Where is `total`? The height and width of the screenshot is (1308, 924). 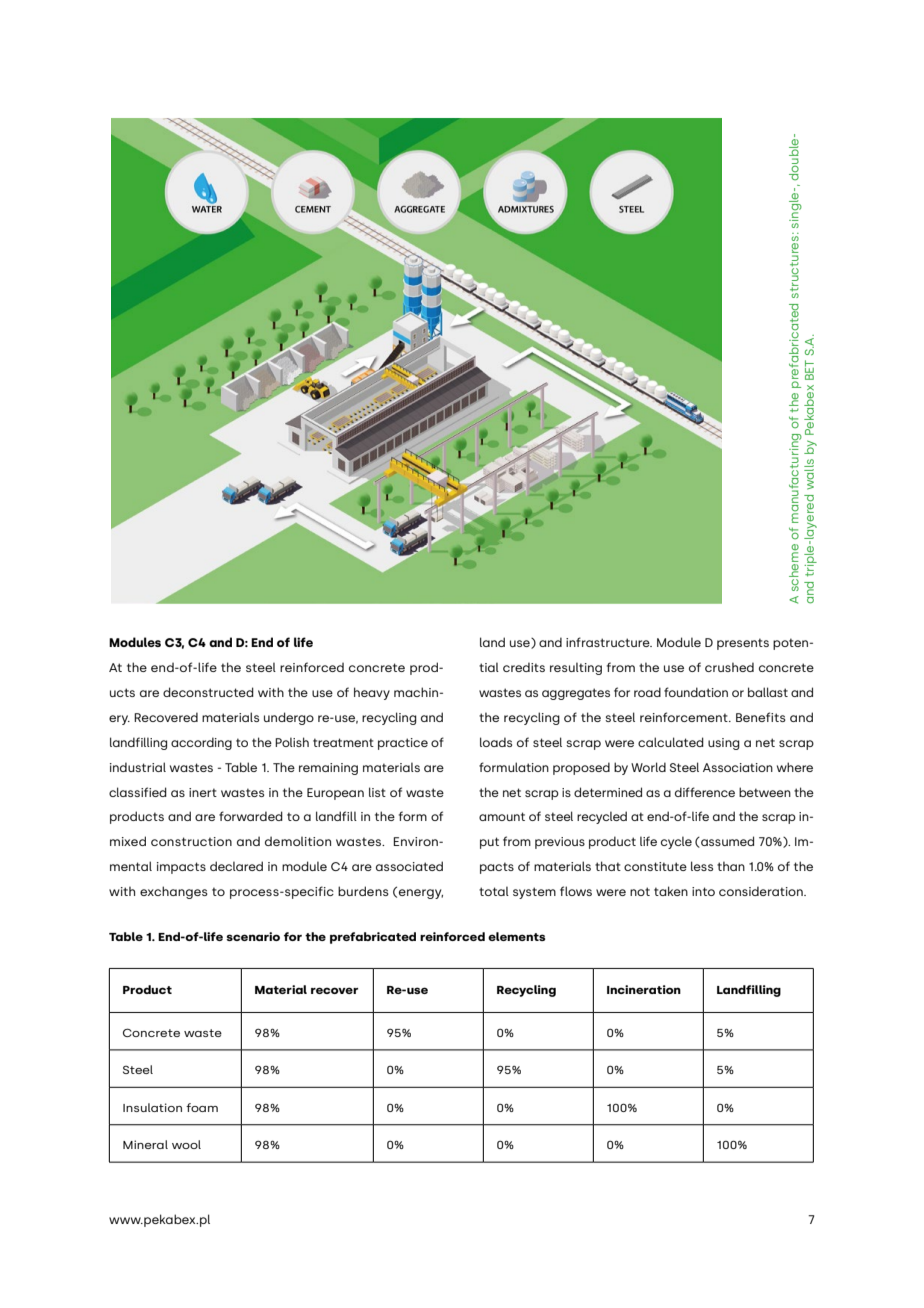
total is located at coordinates (494, 891).
